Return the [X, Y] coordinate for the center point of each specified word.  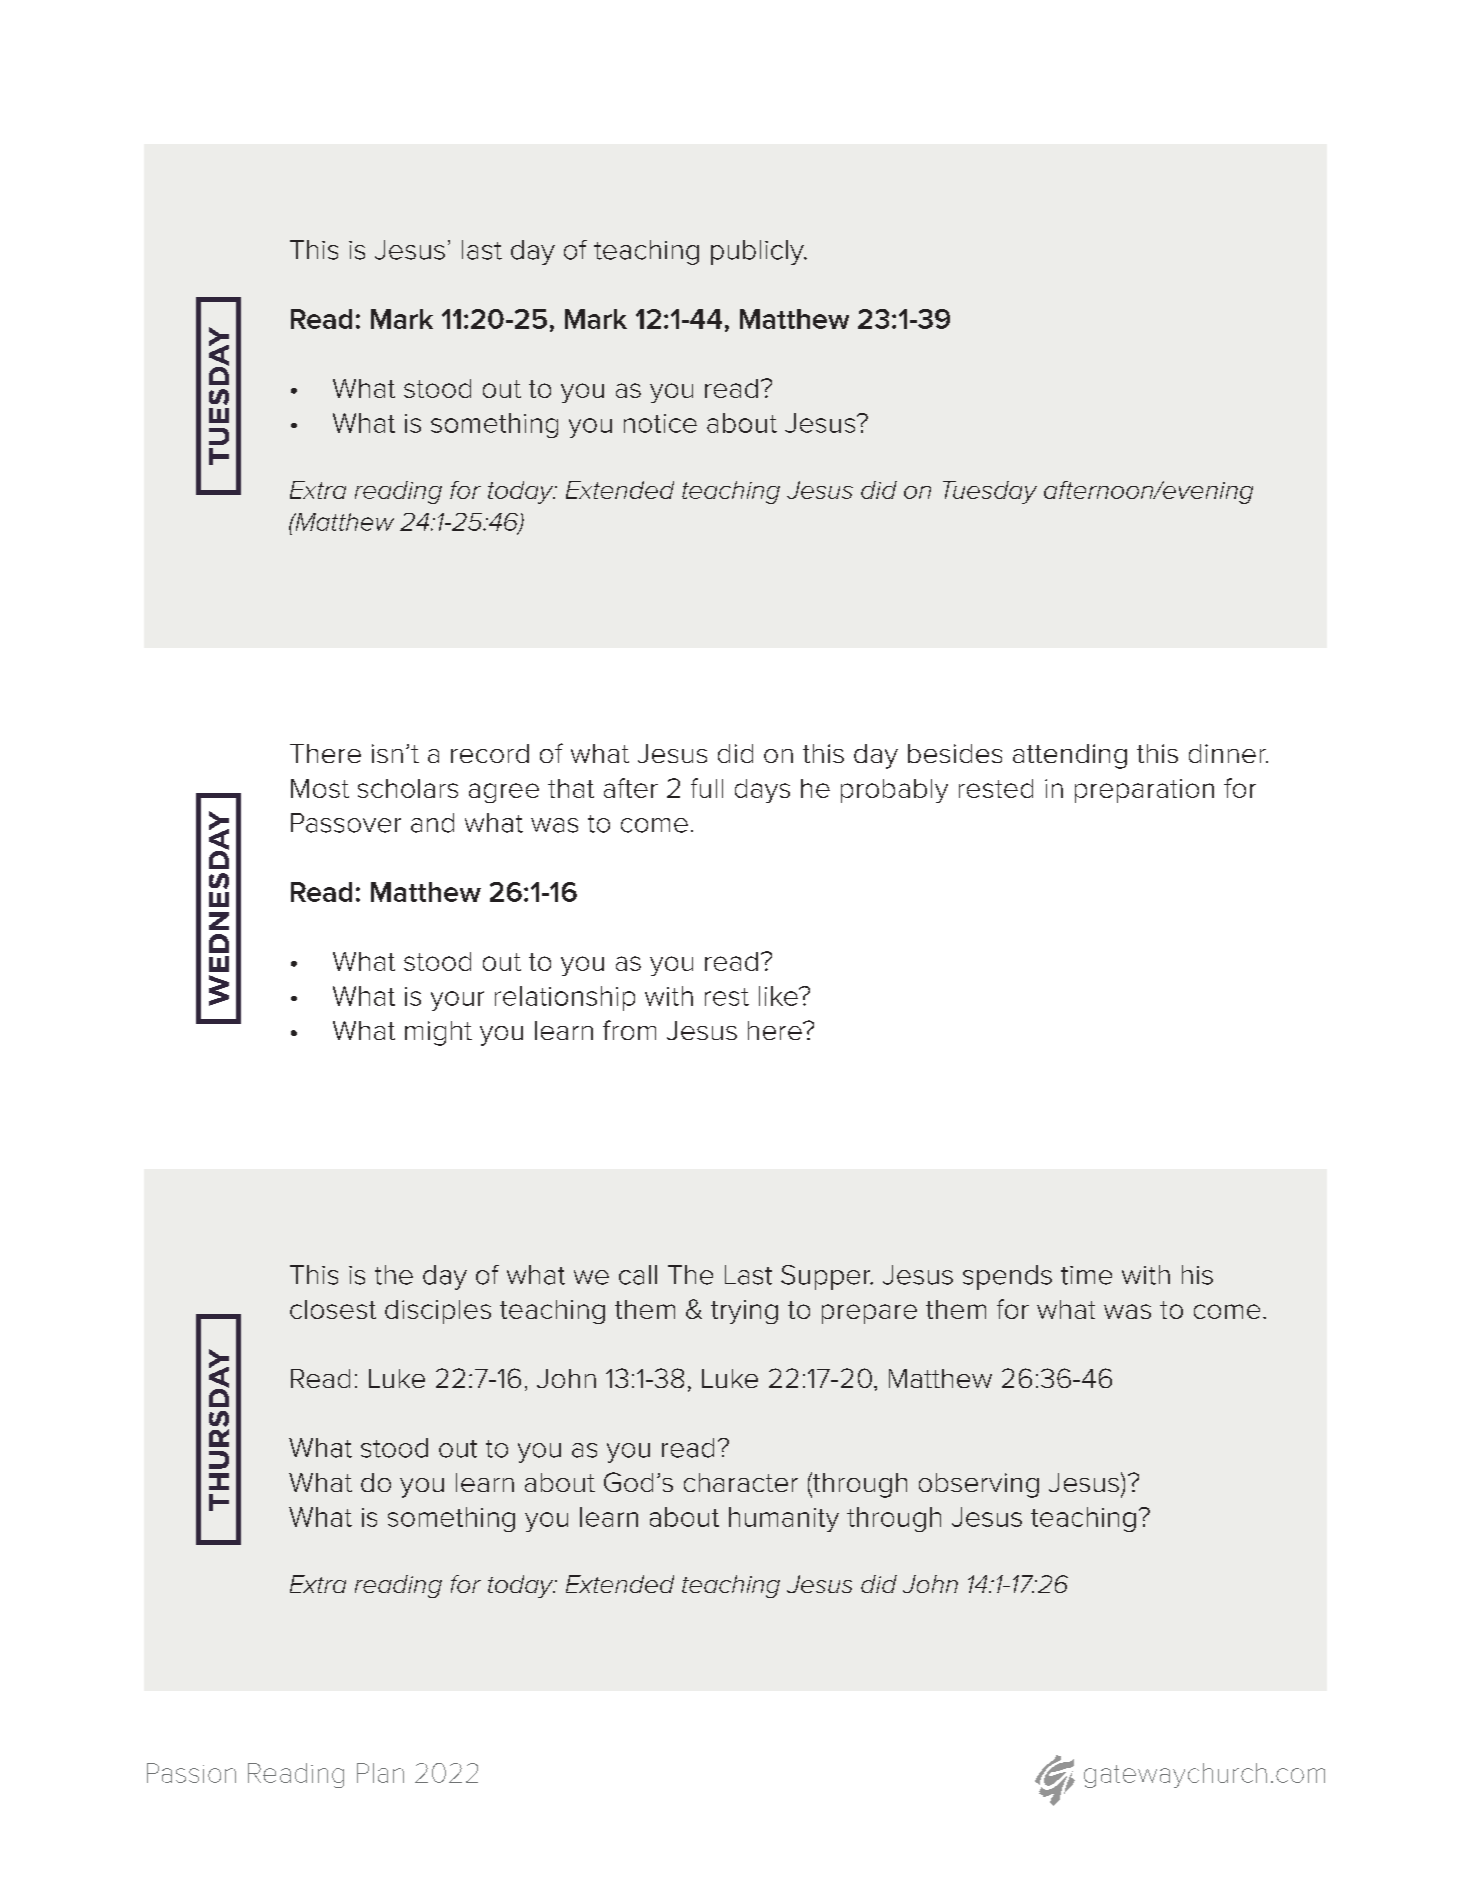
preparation [1144, 791]
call [638, 1275]
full [707, 788]
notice [660, 423]
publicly [758, 252]
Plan [380, 1773]
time [1086, 1275]
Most [320, 788]
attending [1070, 756]
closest [333, 1309]
